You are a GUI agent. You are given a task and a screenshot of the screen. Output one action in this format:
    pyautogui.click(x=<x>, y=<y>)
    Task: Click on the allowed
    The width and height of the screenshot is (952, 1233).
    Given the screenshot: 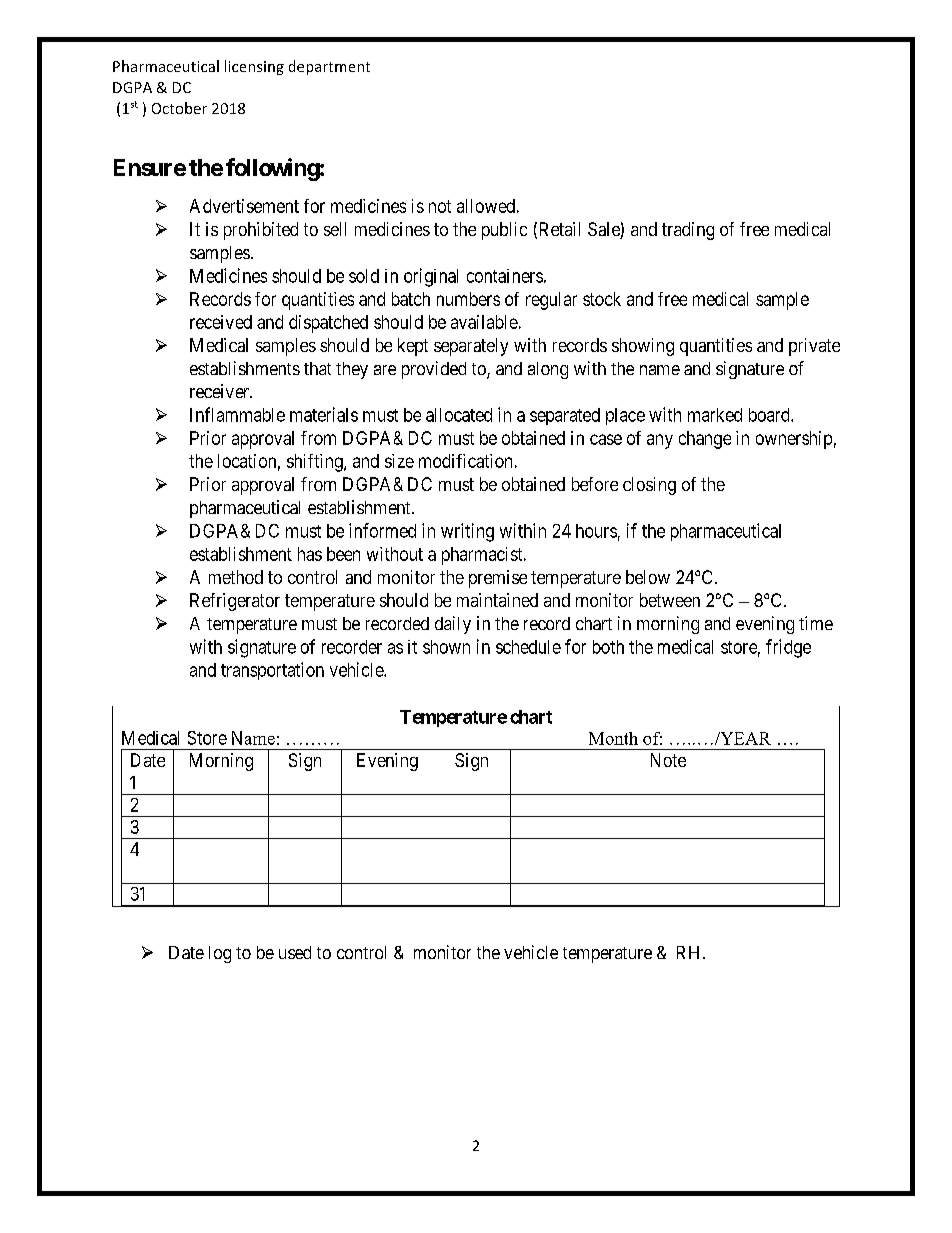 What is the action you would take?
    pyautogui.click(x=486, y=206)
